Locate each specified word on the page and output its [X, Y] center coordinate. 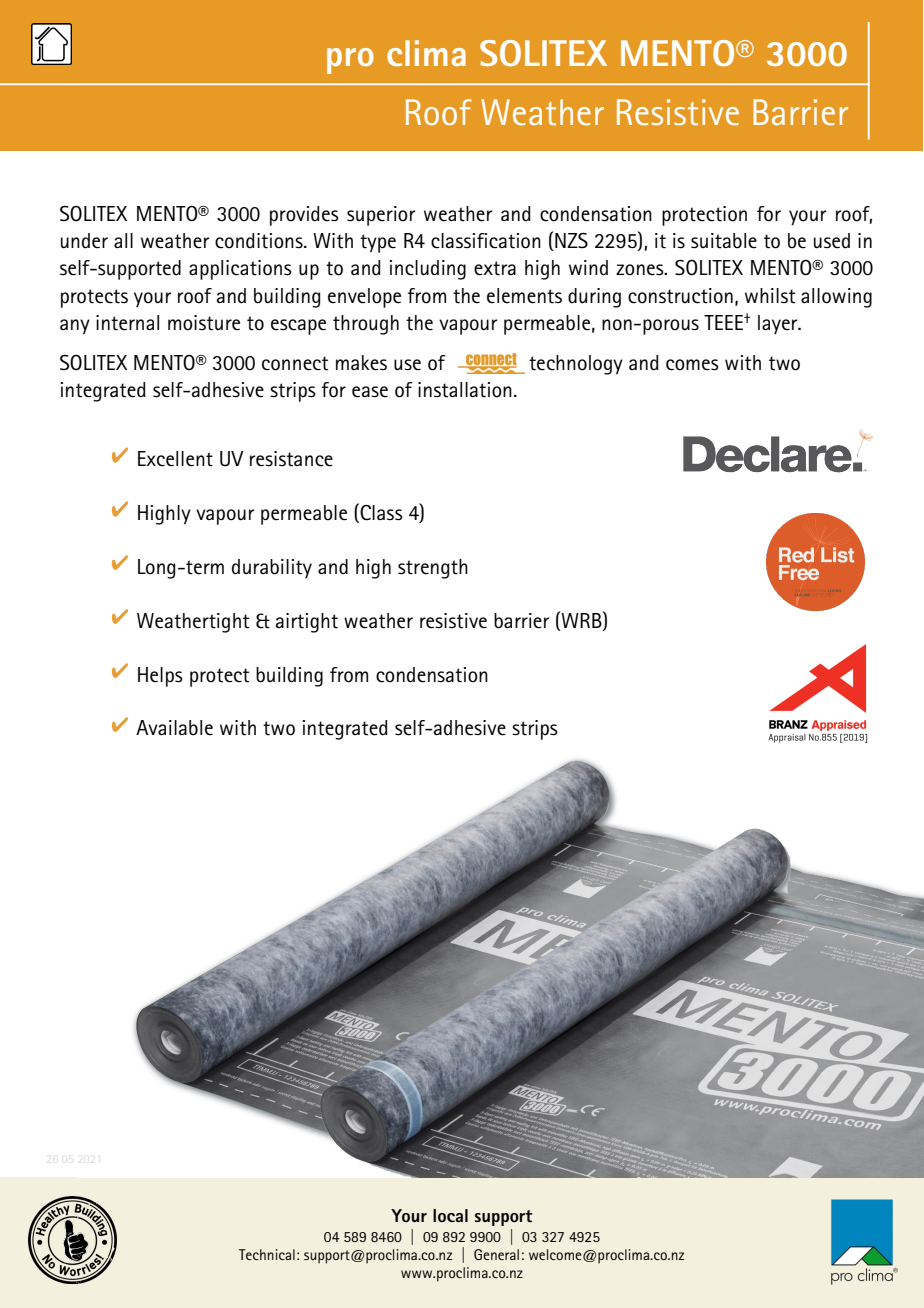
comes [692, 365]
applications [240, 270]
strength [433, 569]
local [450, 1215]
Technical [267, 1254]
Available [174, 728]
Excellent [175, 459]
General [496, 1254]
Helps [160, 677]
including [428, 270]
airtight [306, 623]
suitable [724, 241]
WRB [581, 620]
